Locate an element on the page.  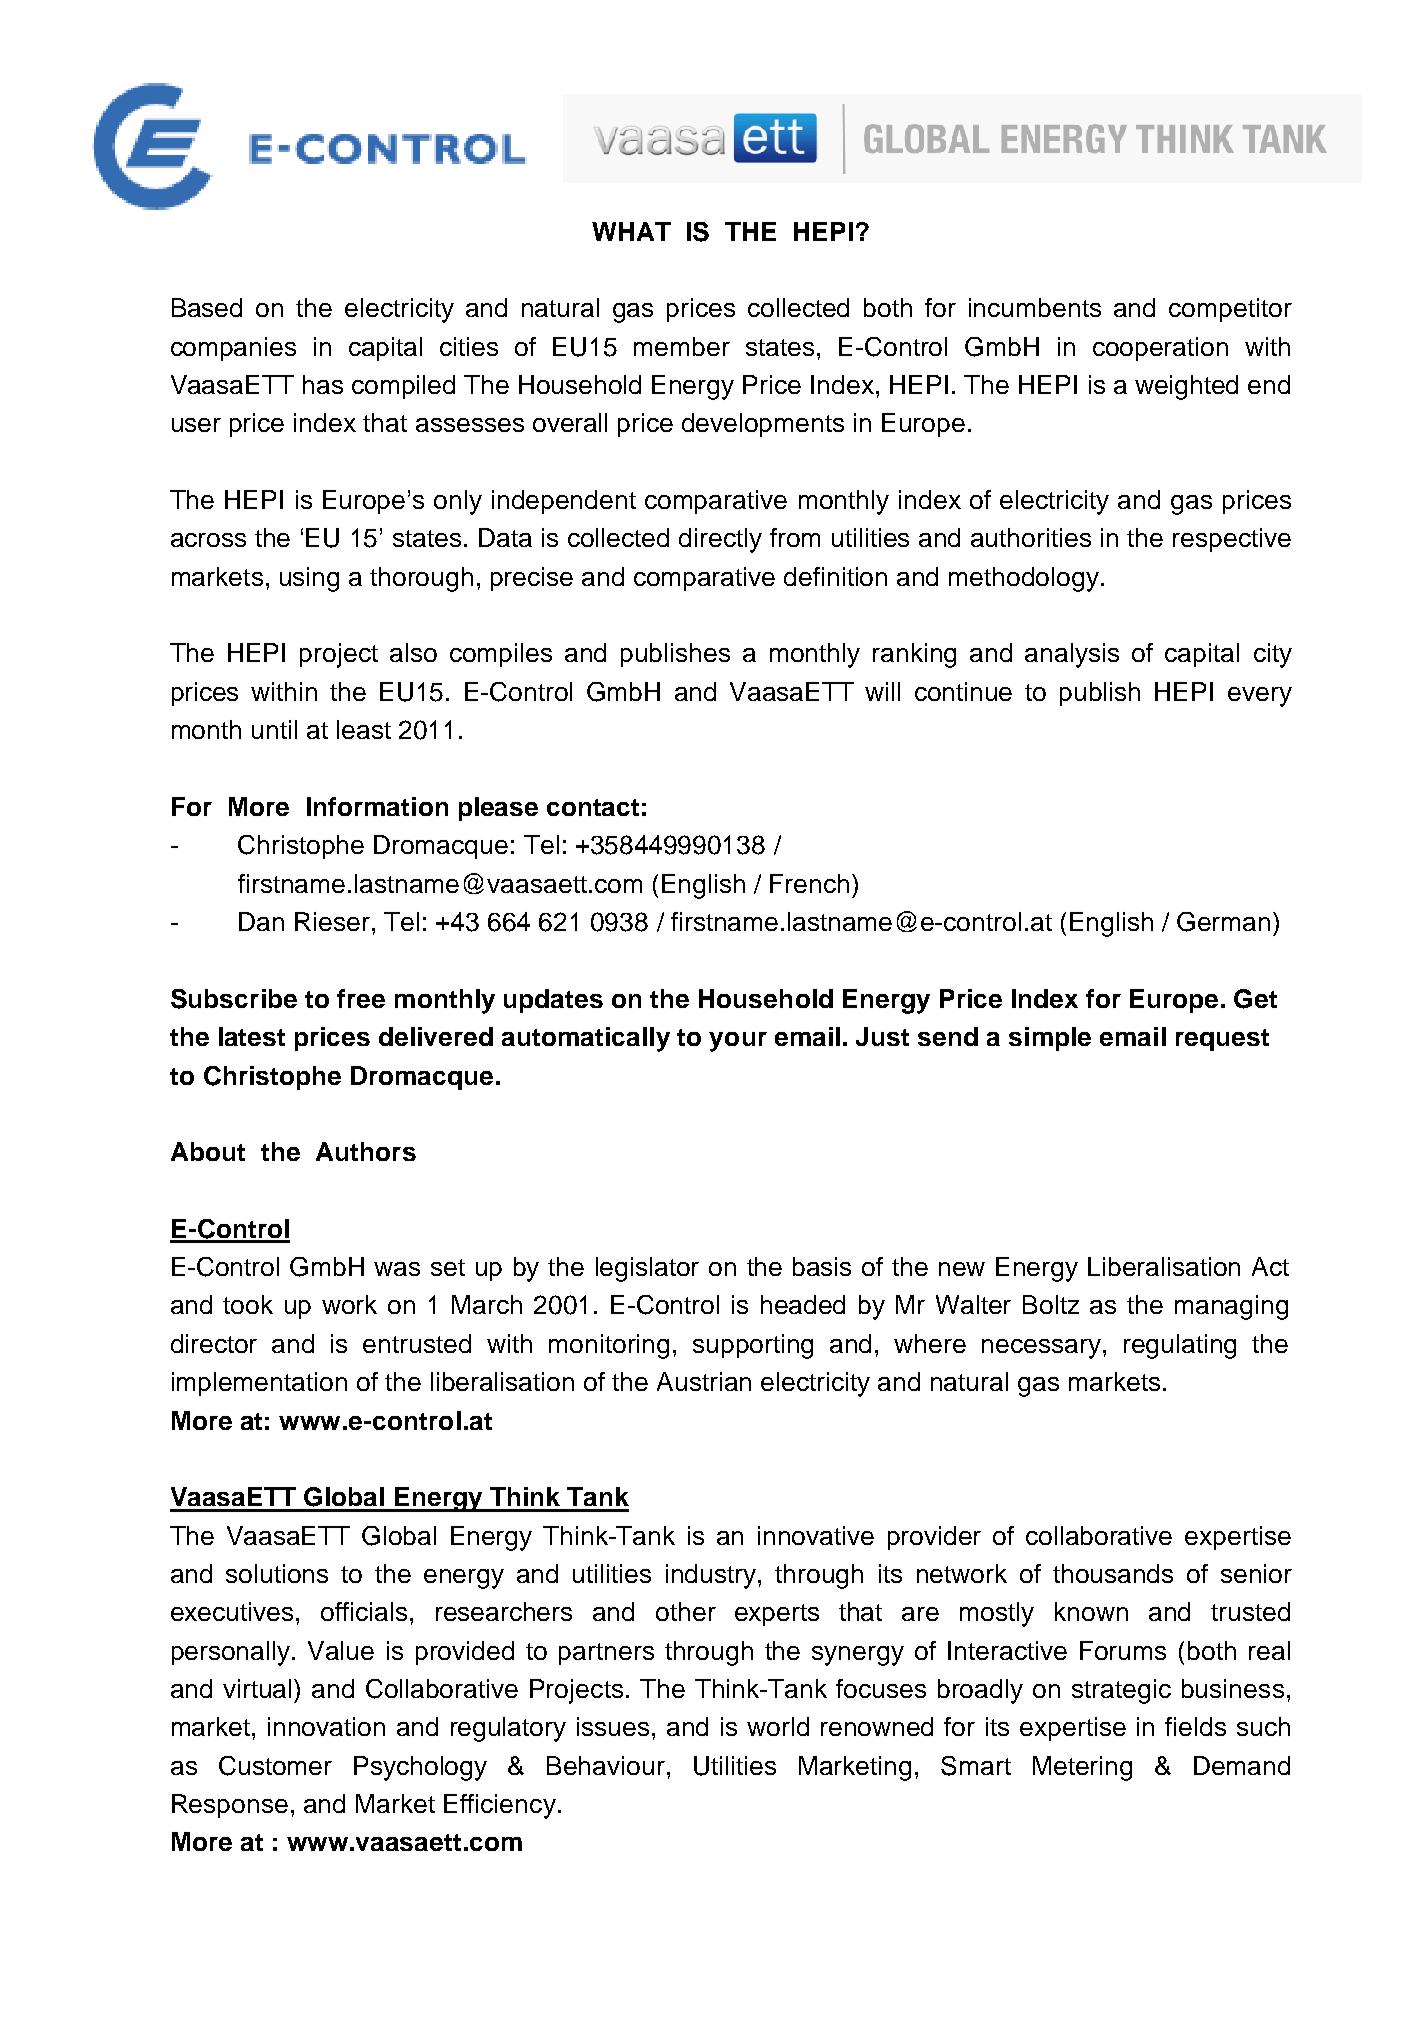
implementation is located at coordinates (259, 1384).
